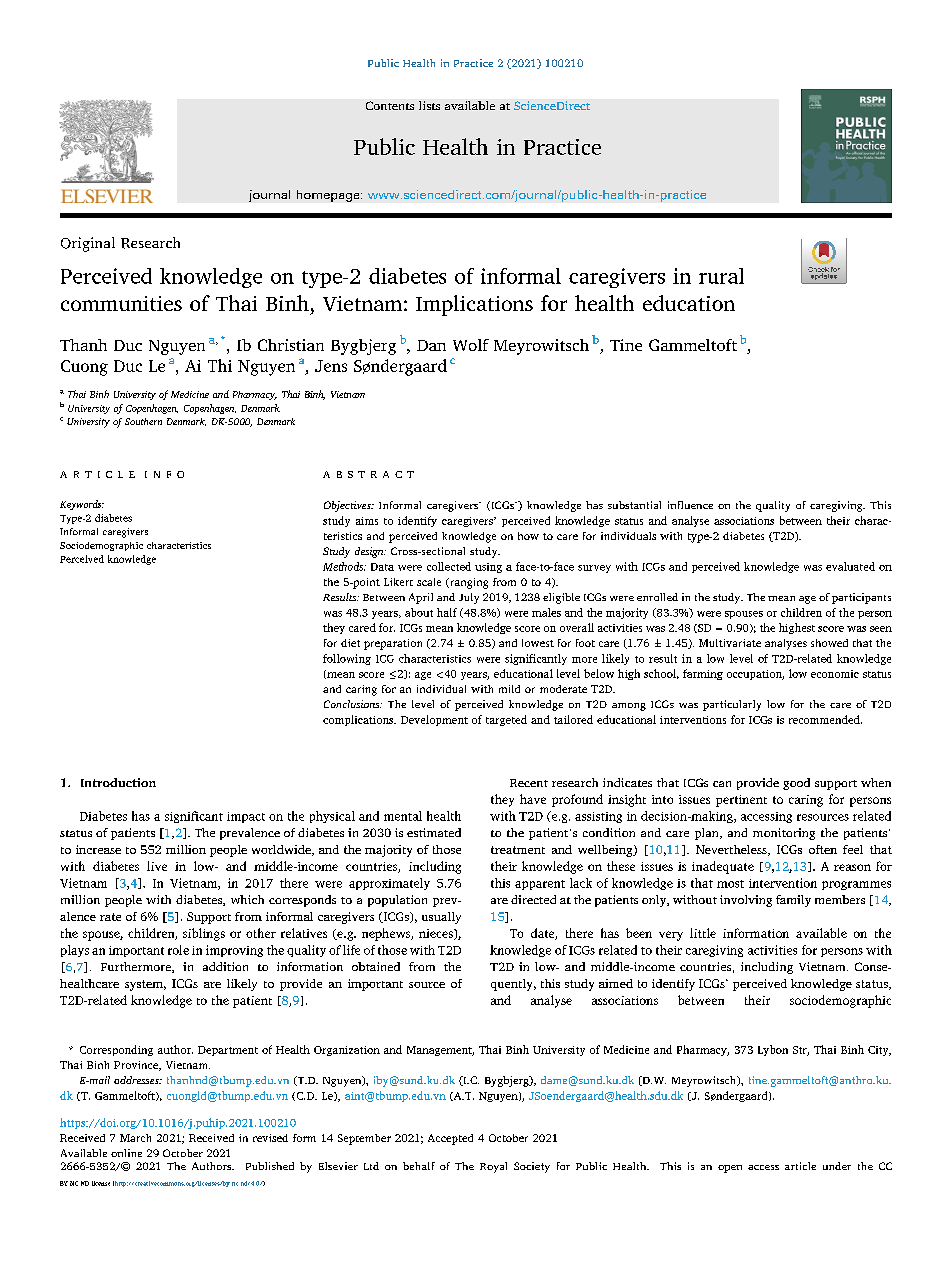  I want to click on March, so click(135, 1138).
